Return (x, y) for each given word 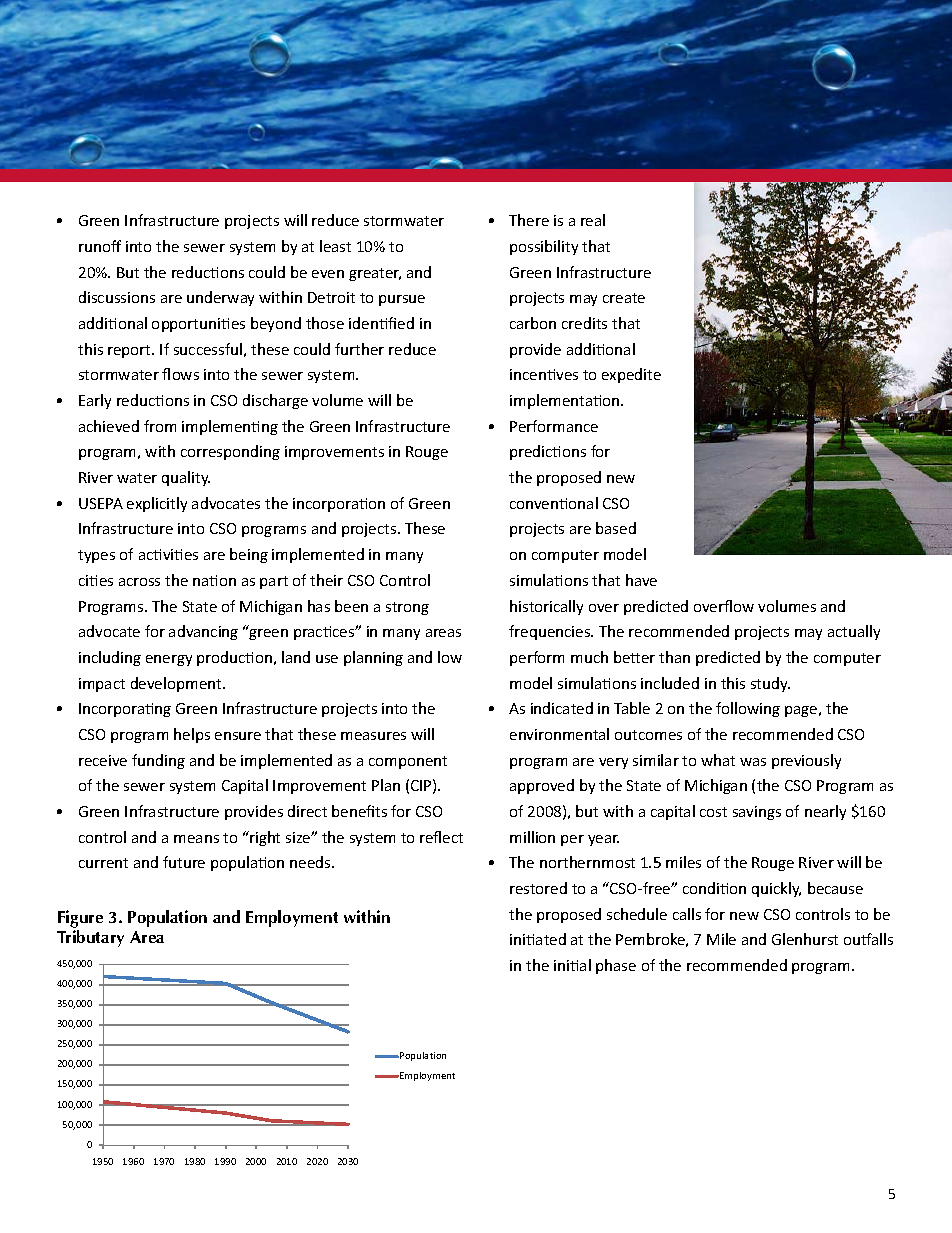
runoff (100, 246)
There (529, 220)
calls (687, 914)
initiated (538, 939)
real (593, 220)
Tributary (90, 938)
